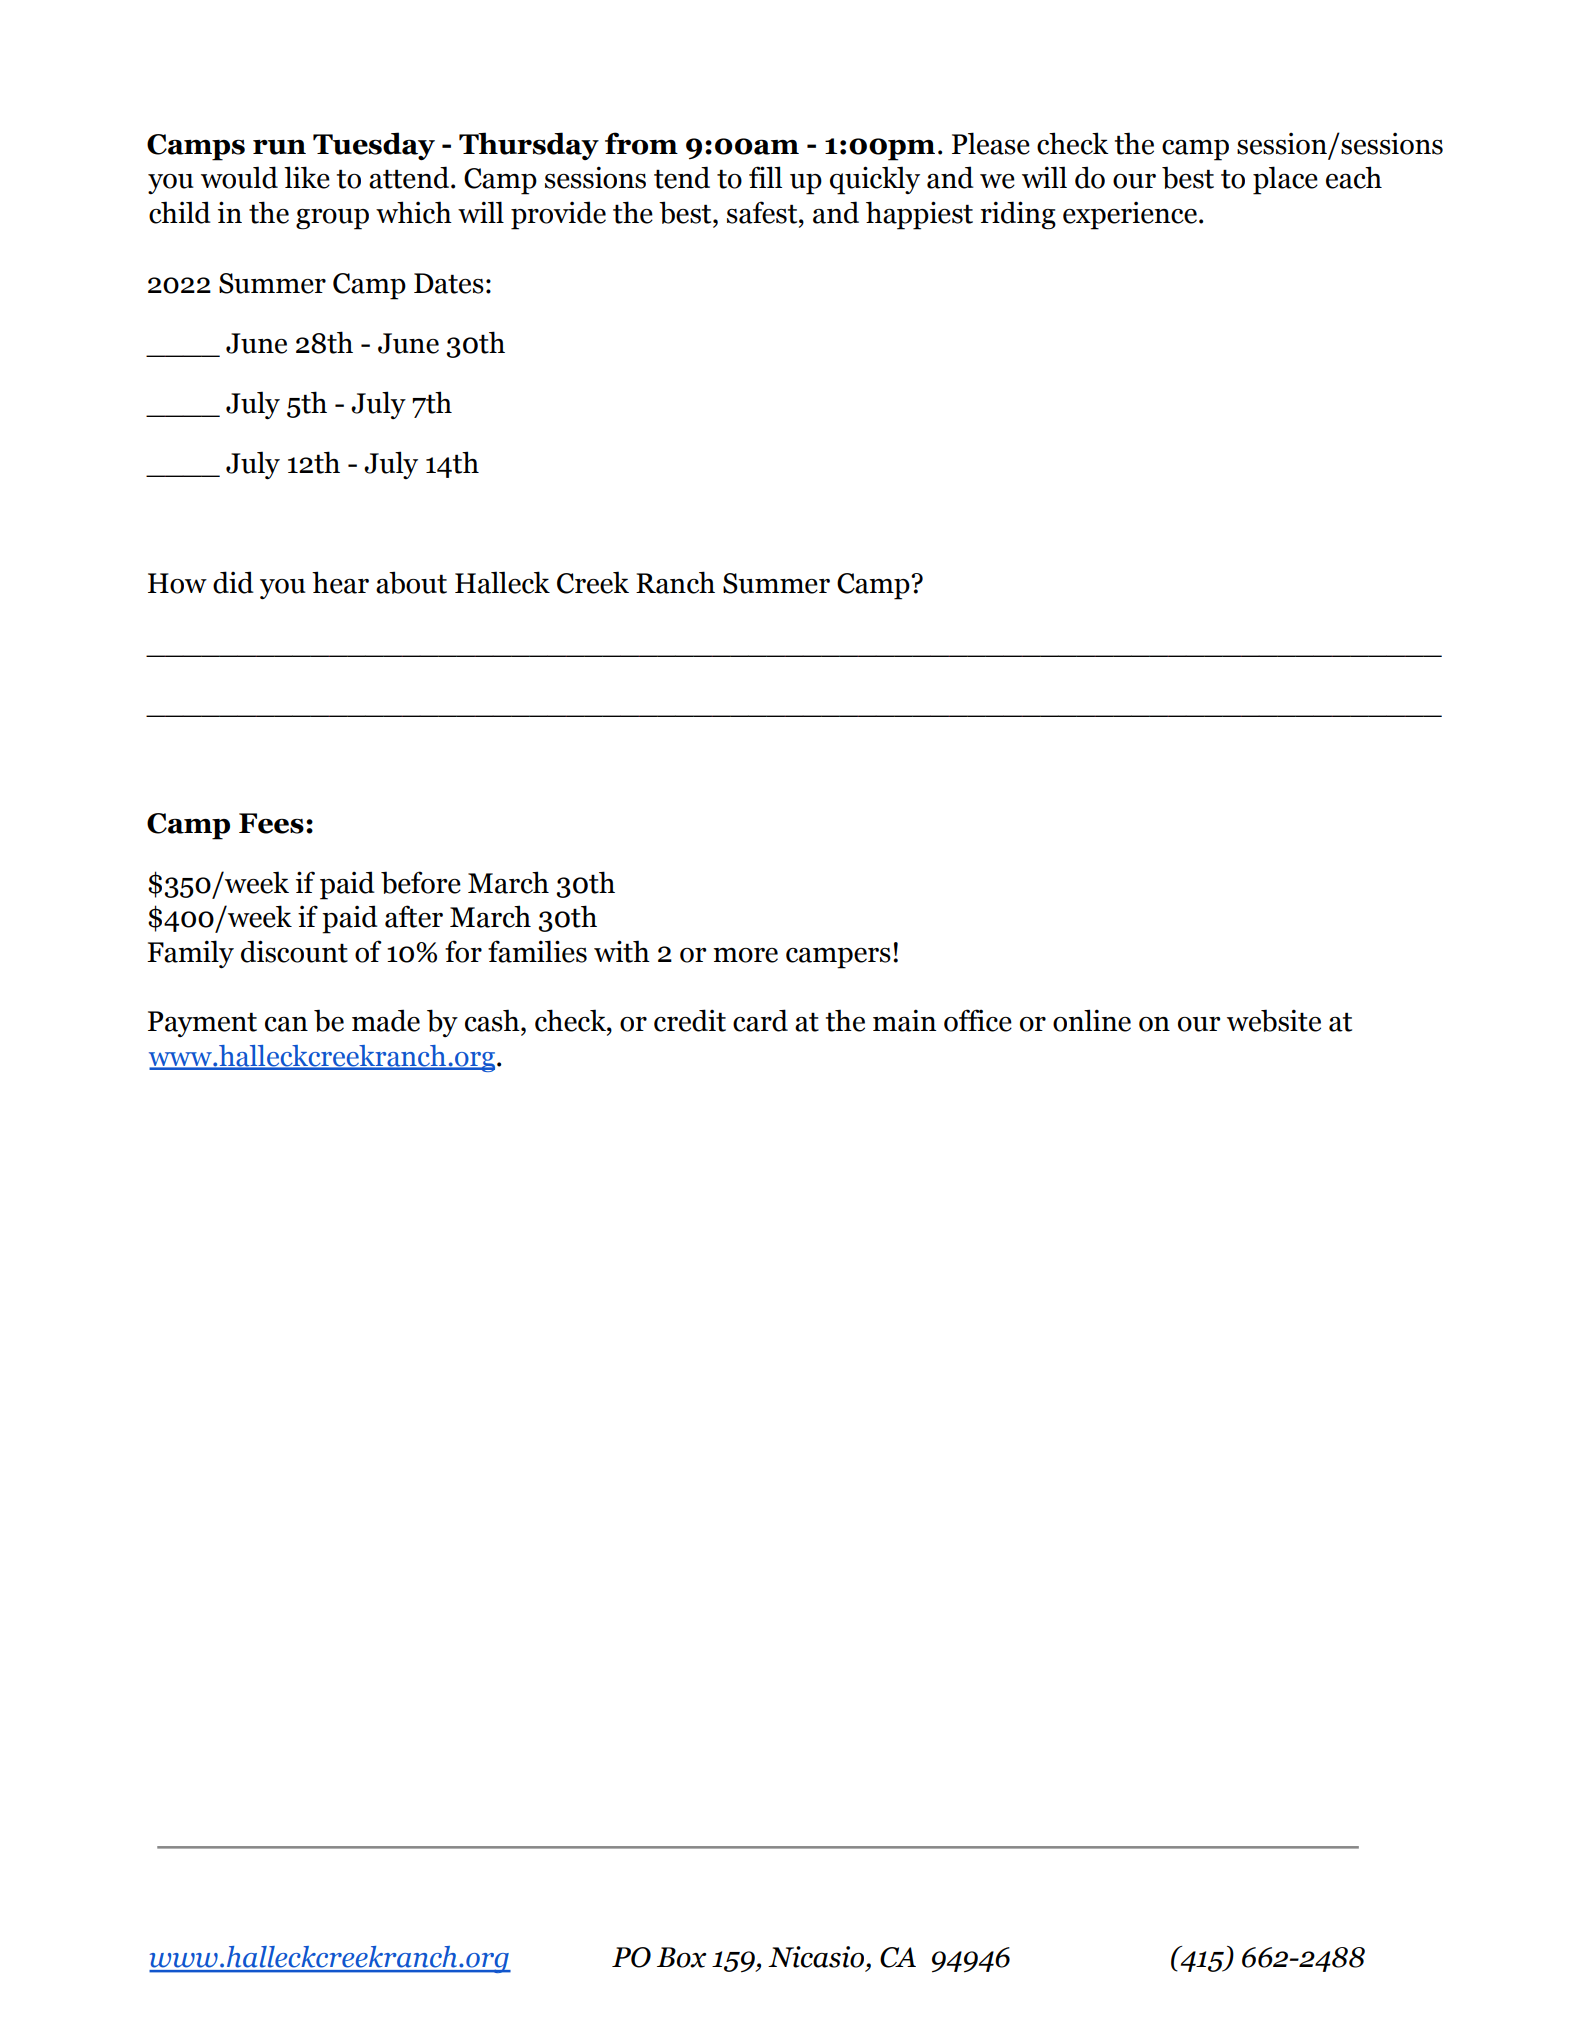 This document has width=1578, height=2042. Describe the element at coordinates (1274, 1020) in the document. I see `website` at that location.
